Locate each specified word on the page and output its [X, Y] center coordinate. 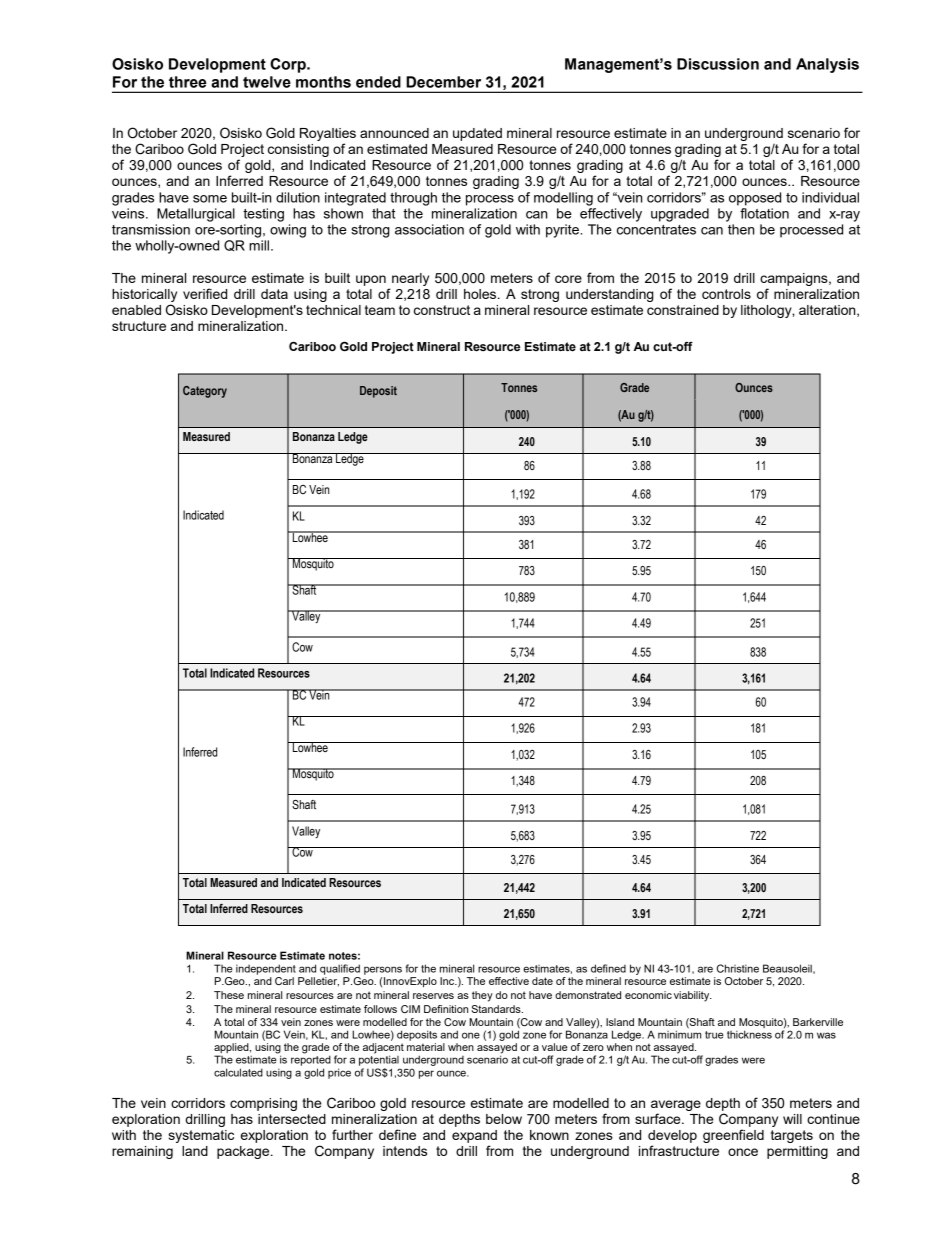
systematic [201, 1136]
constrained [683, 310]
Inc [448, 981]
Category [205, 392]
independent [266, 969]
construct [442, 310]
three [187, 82]
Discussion [718, 64]
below [504, 1119]
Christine [738, 968]
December [443, 82]
